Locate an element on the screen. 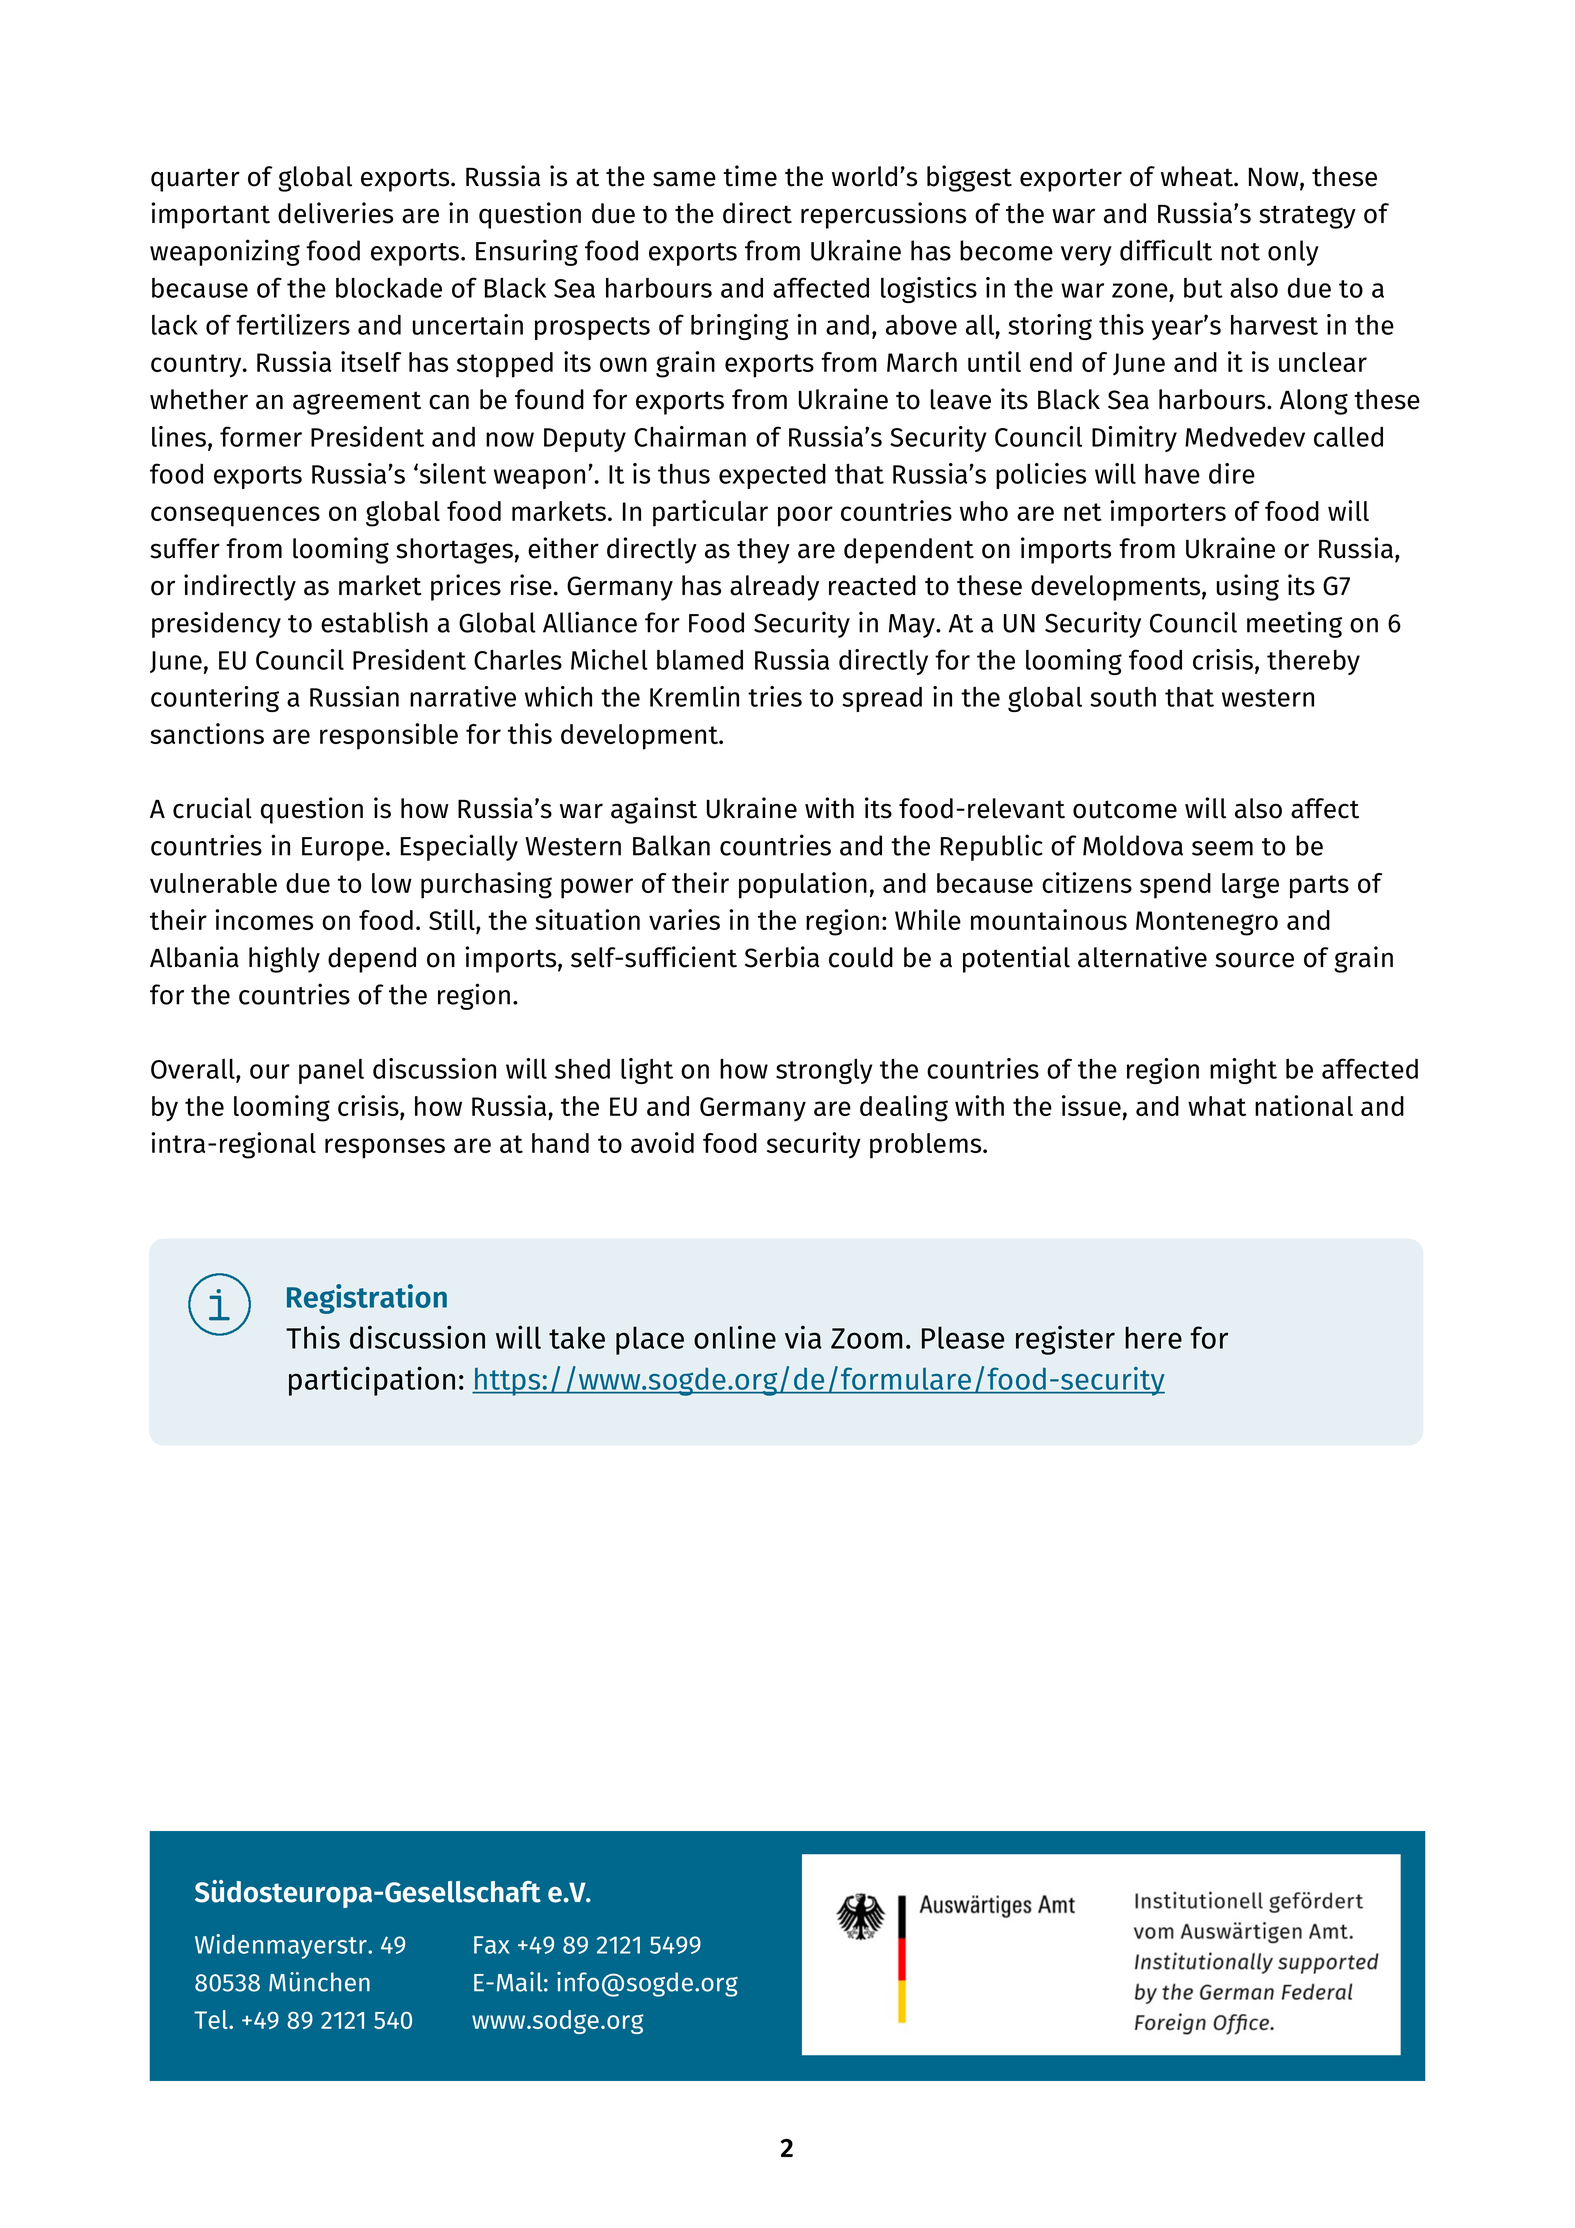 The height and width of the screenshot is (2228, 1575). establish is located at coordinates (374, 622).
